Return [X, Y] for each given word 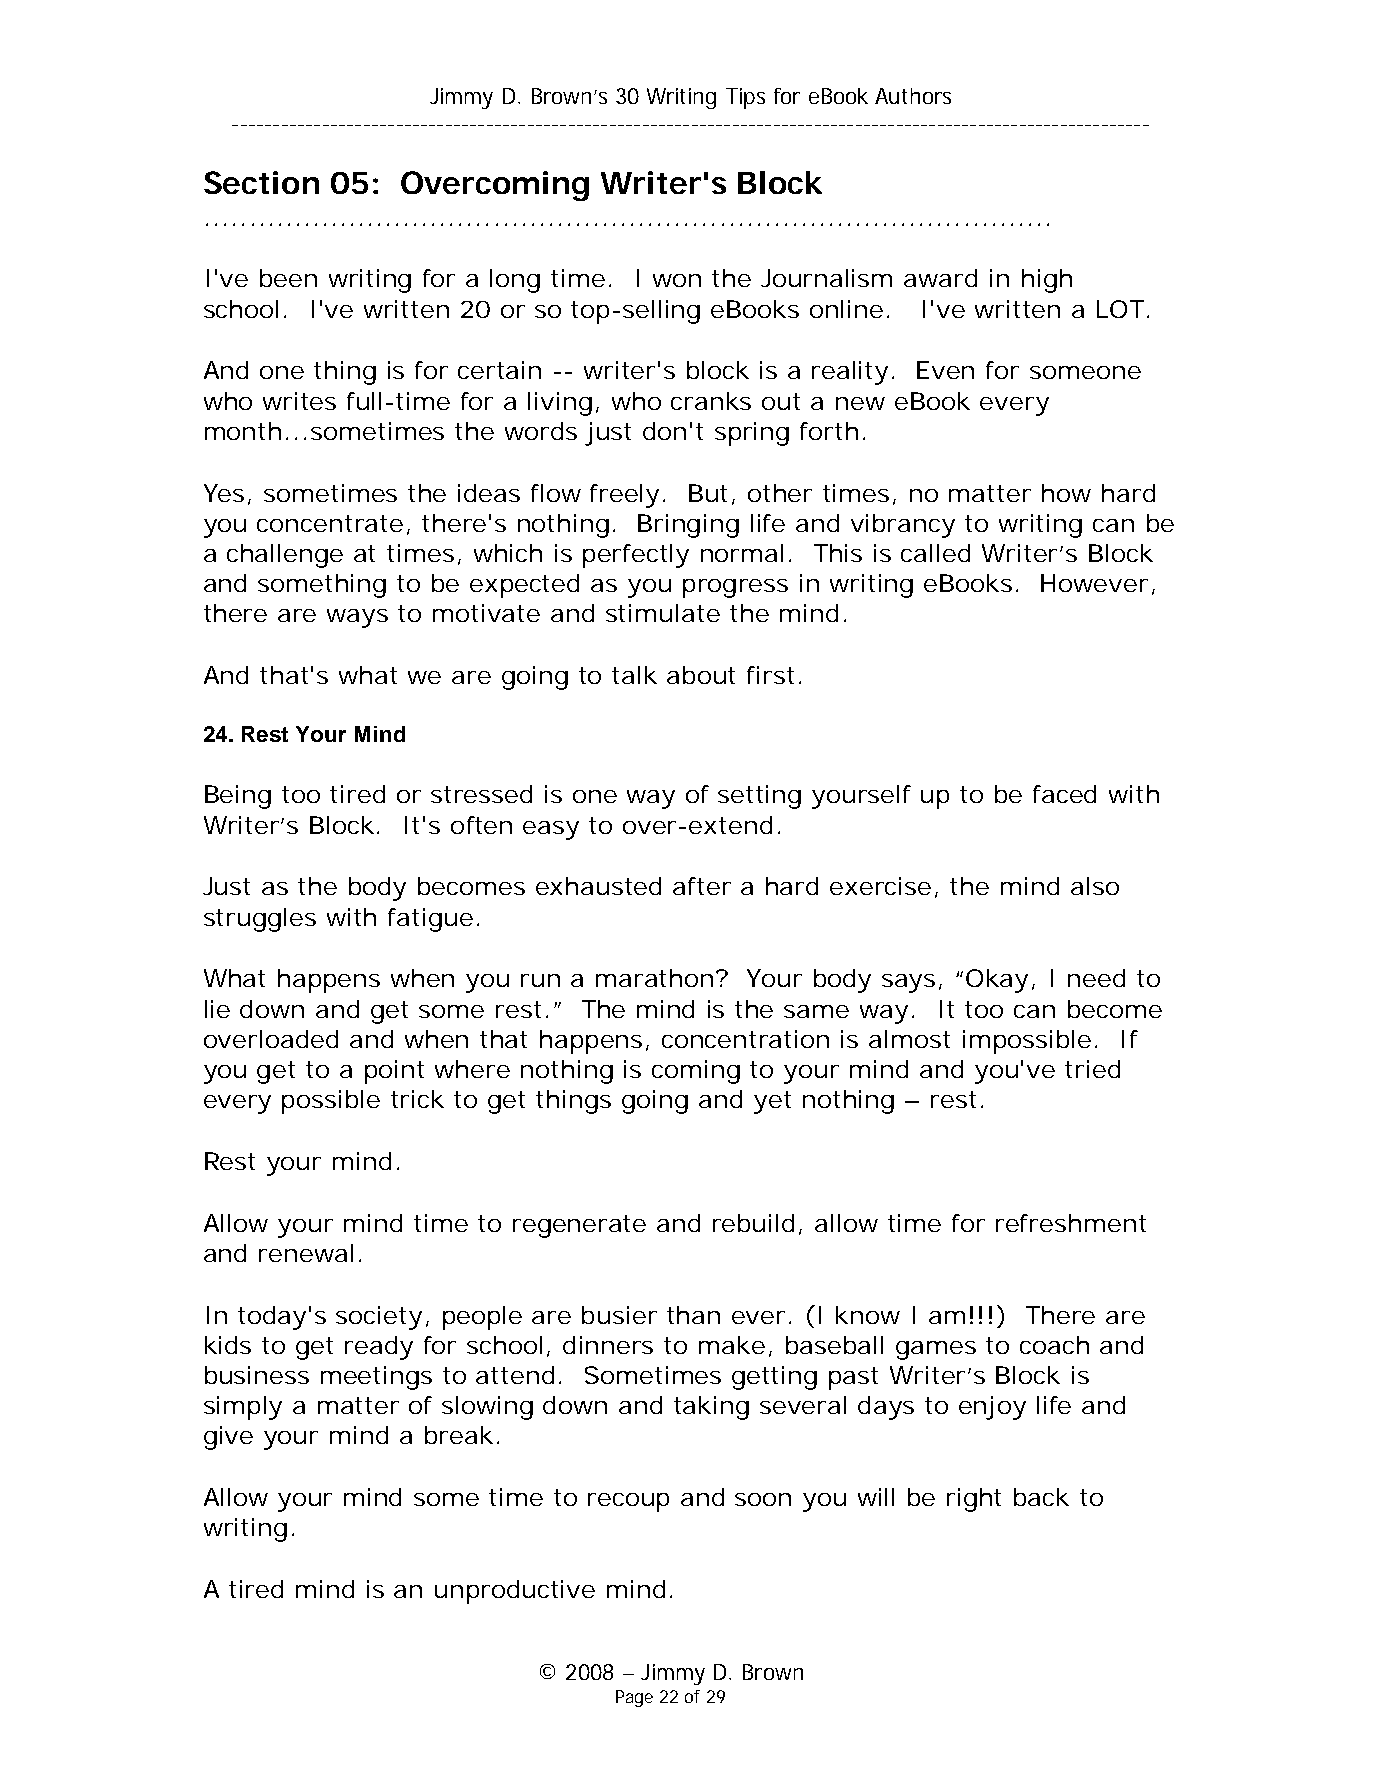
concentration [745, 1039]
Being [238, 797]
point [394, 1072]
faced [1064, 794]
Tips [745, 98]
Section [261, 182]
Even [945, 370]
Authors [913, 96]
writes [299, 401]
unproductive [515, 1592]
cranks [711, 401]
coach [1054, 1345]
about [701, 675]
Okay [997, 981]
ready [379, 1348]
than [693, 1315]
